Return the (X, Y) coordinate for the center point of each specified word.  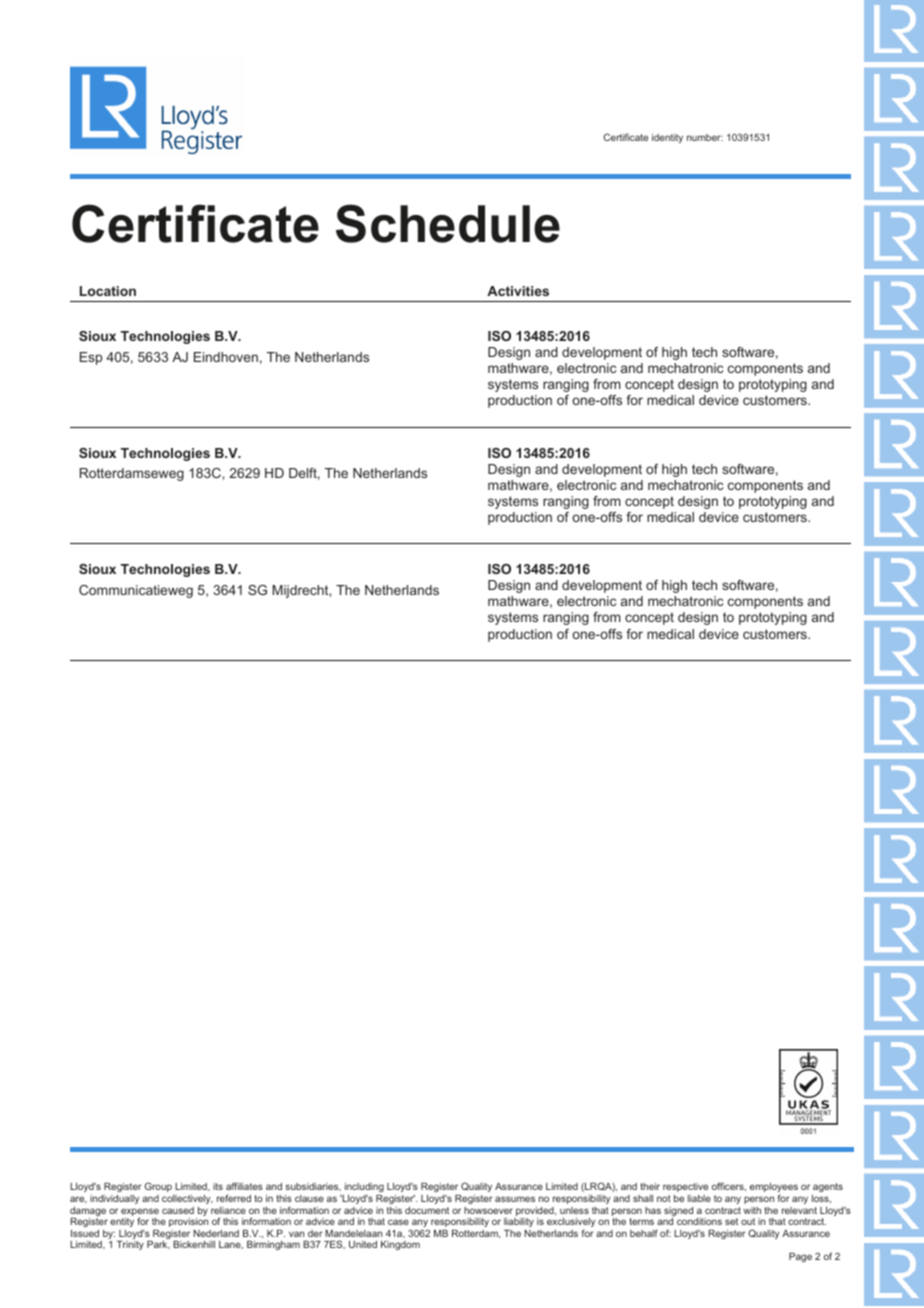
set (731, 1221)
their (650, 1186)
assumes (515, 1199)
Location (108, 291)
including (364, 1189)
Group (158, 1187)
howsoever (488, 1210)
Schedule (448, 223)
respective (685, 1187)
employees (774, 1189)
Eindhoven (226, 357)
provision (188, 1222)
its (218, 1186)
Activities (518, 291)
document (427, 1210)
